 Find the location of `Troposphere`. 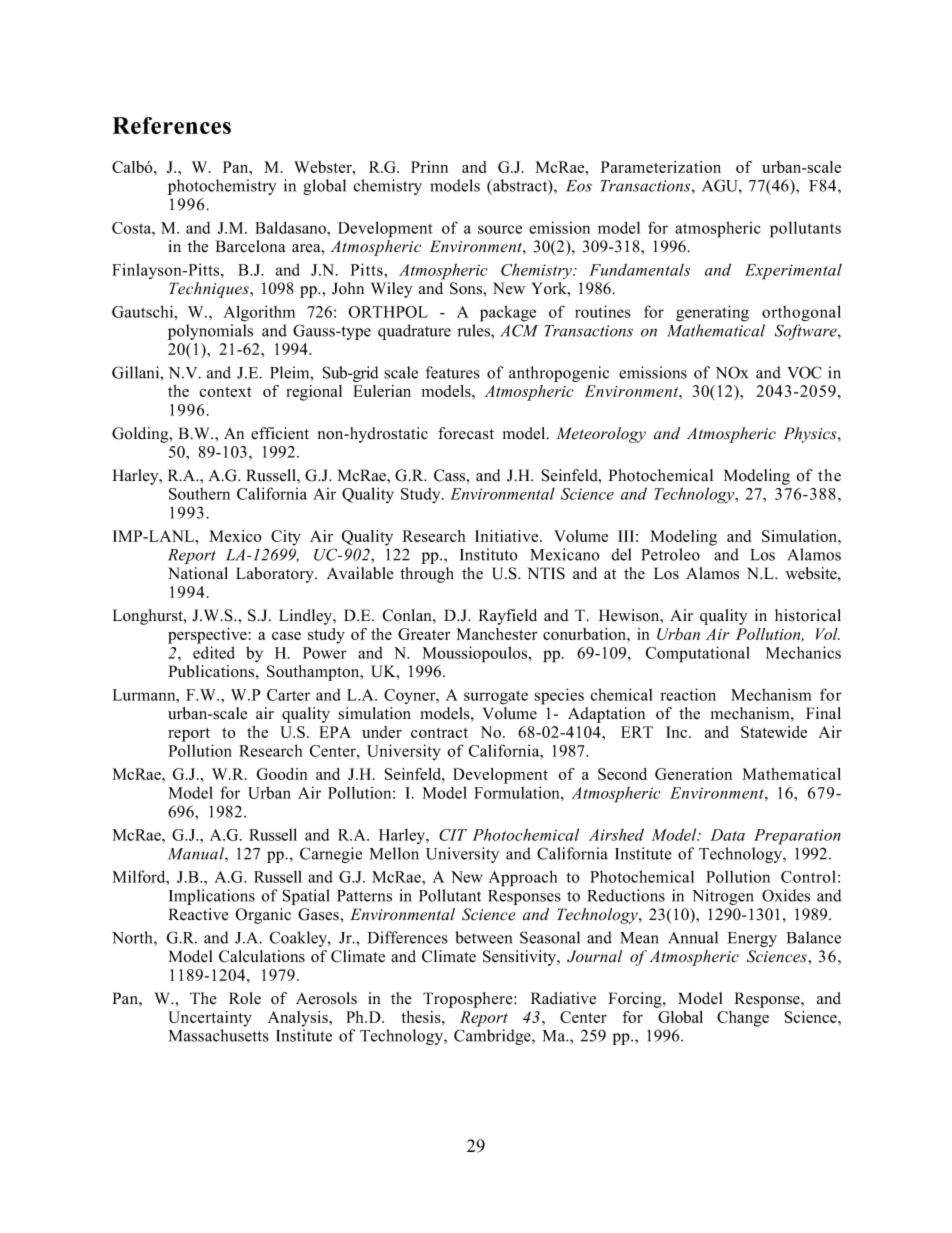

Troposphere is located at coordinates (469, 1000).
